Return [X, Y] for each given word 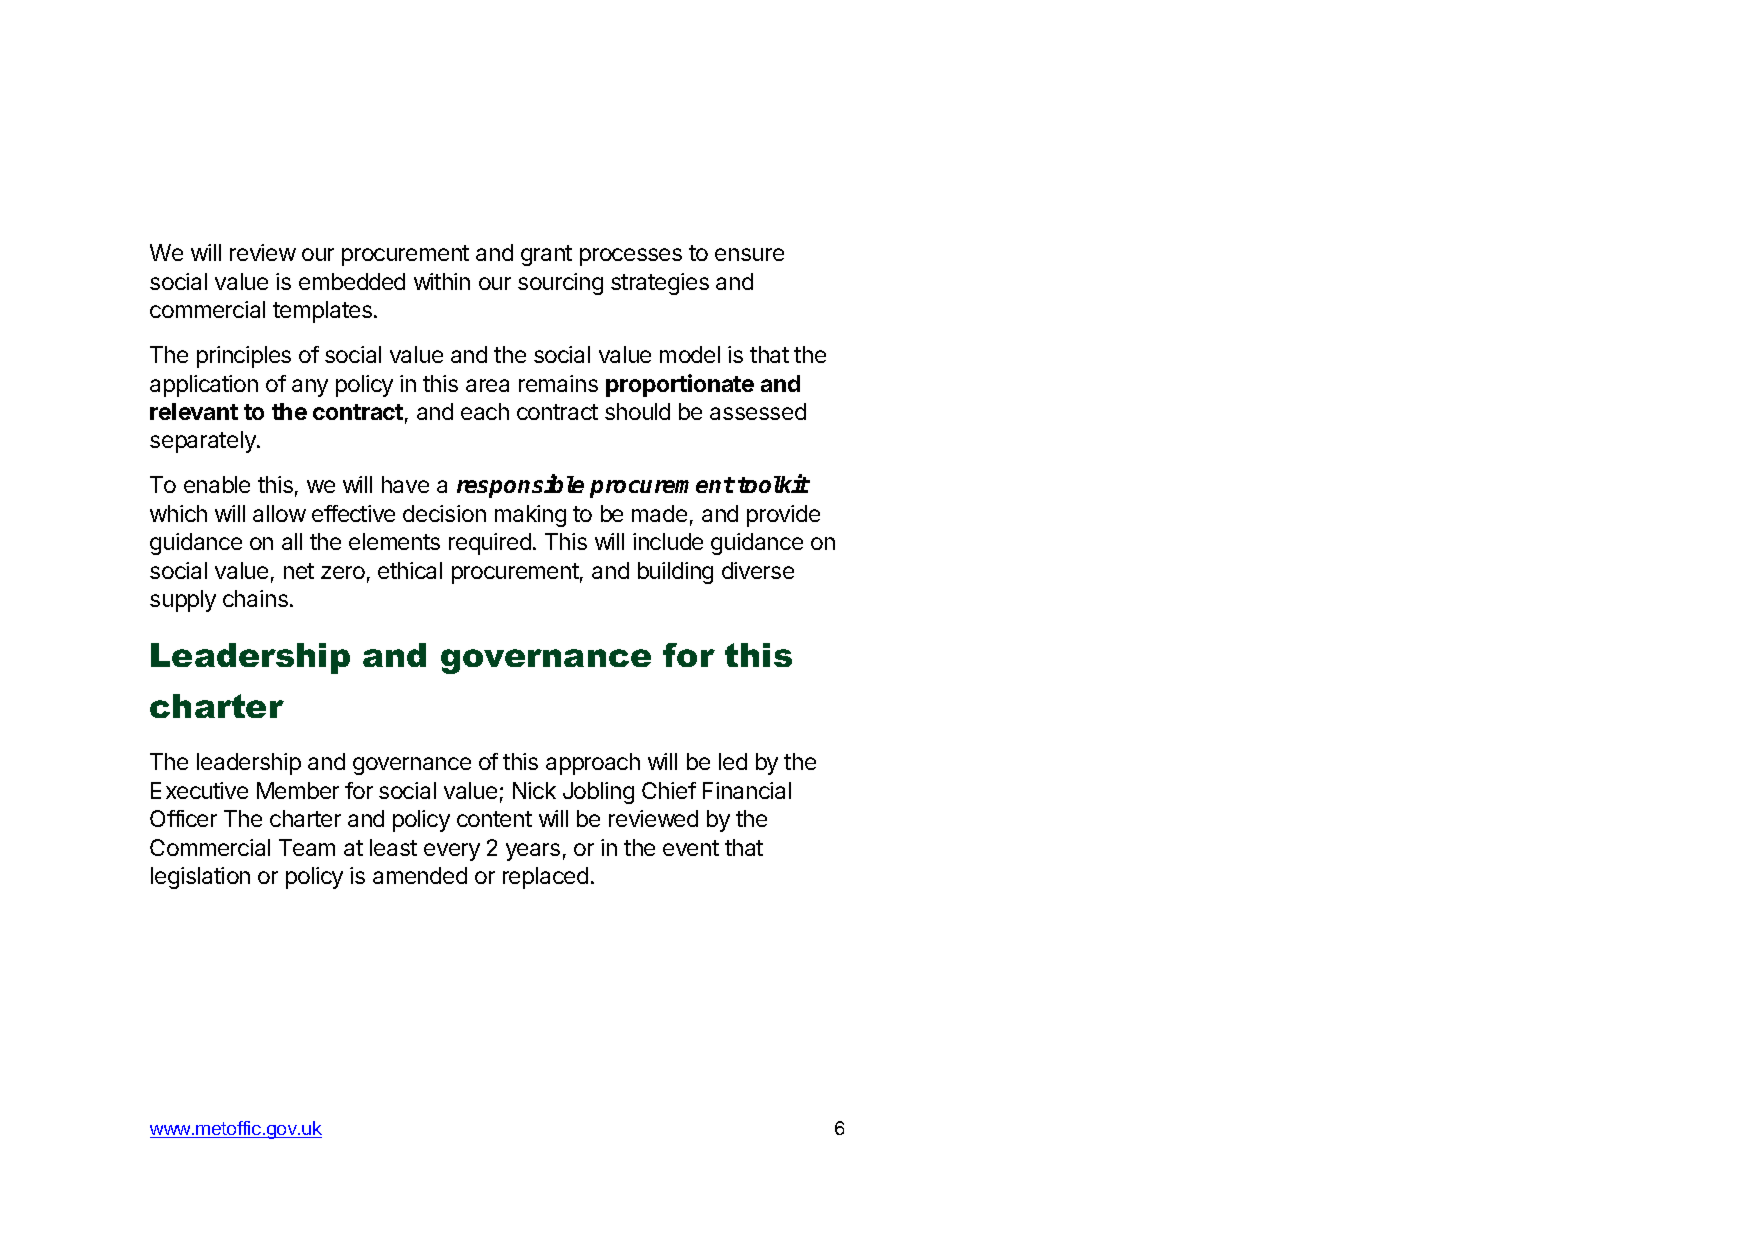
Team [307, 847]
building [675, 573]
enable [217, 484]
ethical [410, 570]
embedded [352, 281]
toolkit [773, 484]
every [452, 852]
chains [255, 598]
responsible [520, 486]
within [442, 281]
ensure [749, 254]
